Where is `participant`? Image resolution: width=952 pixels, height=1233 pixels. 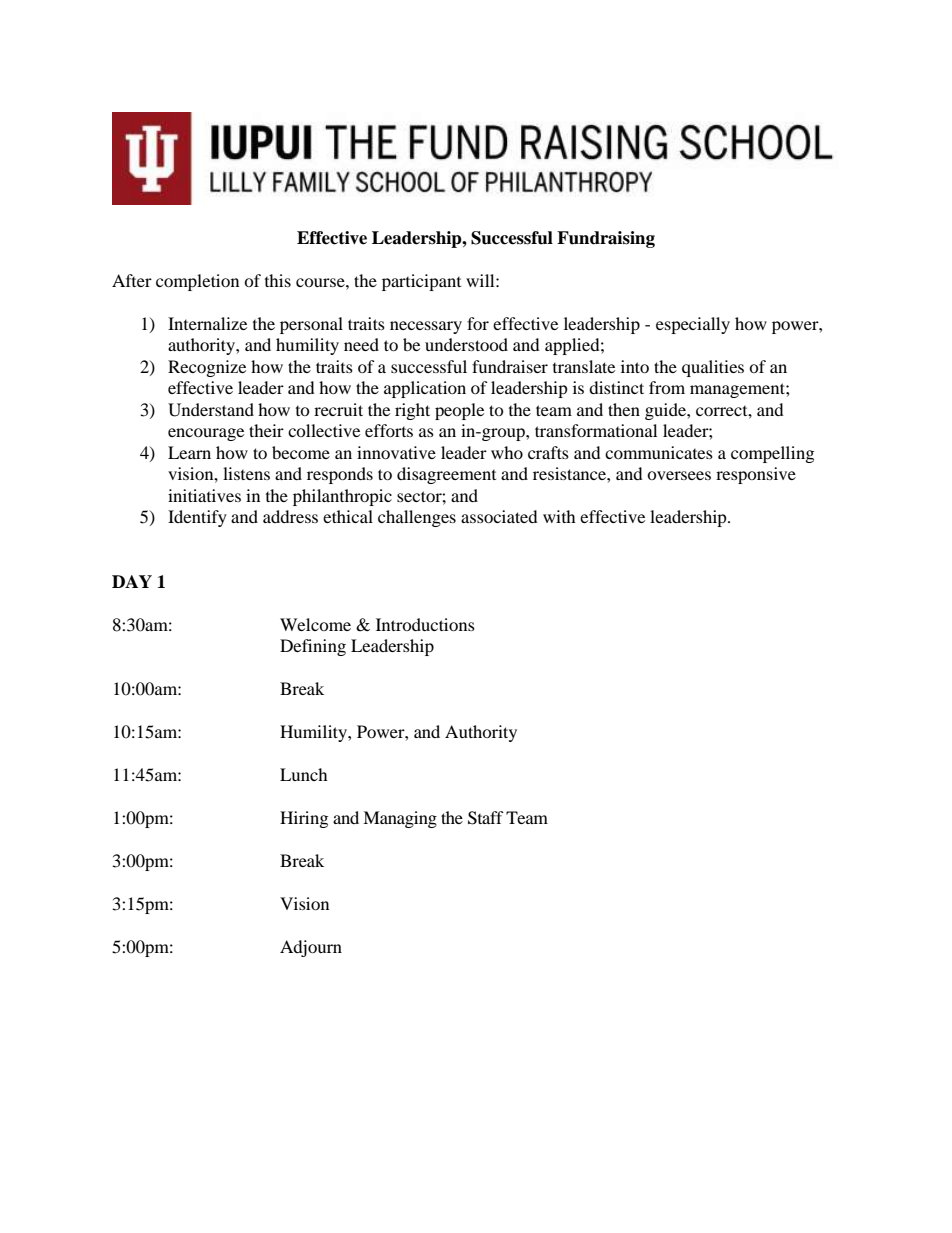
participant is located at coordinates (421, 282).
